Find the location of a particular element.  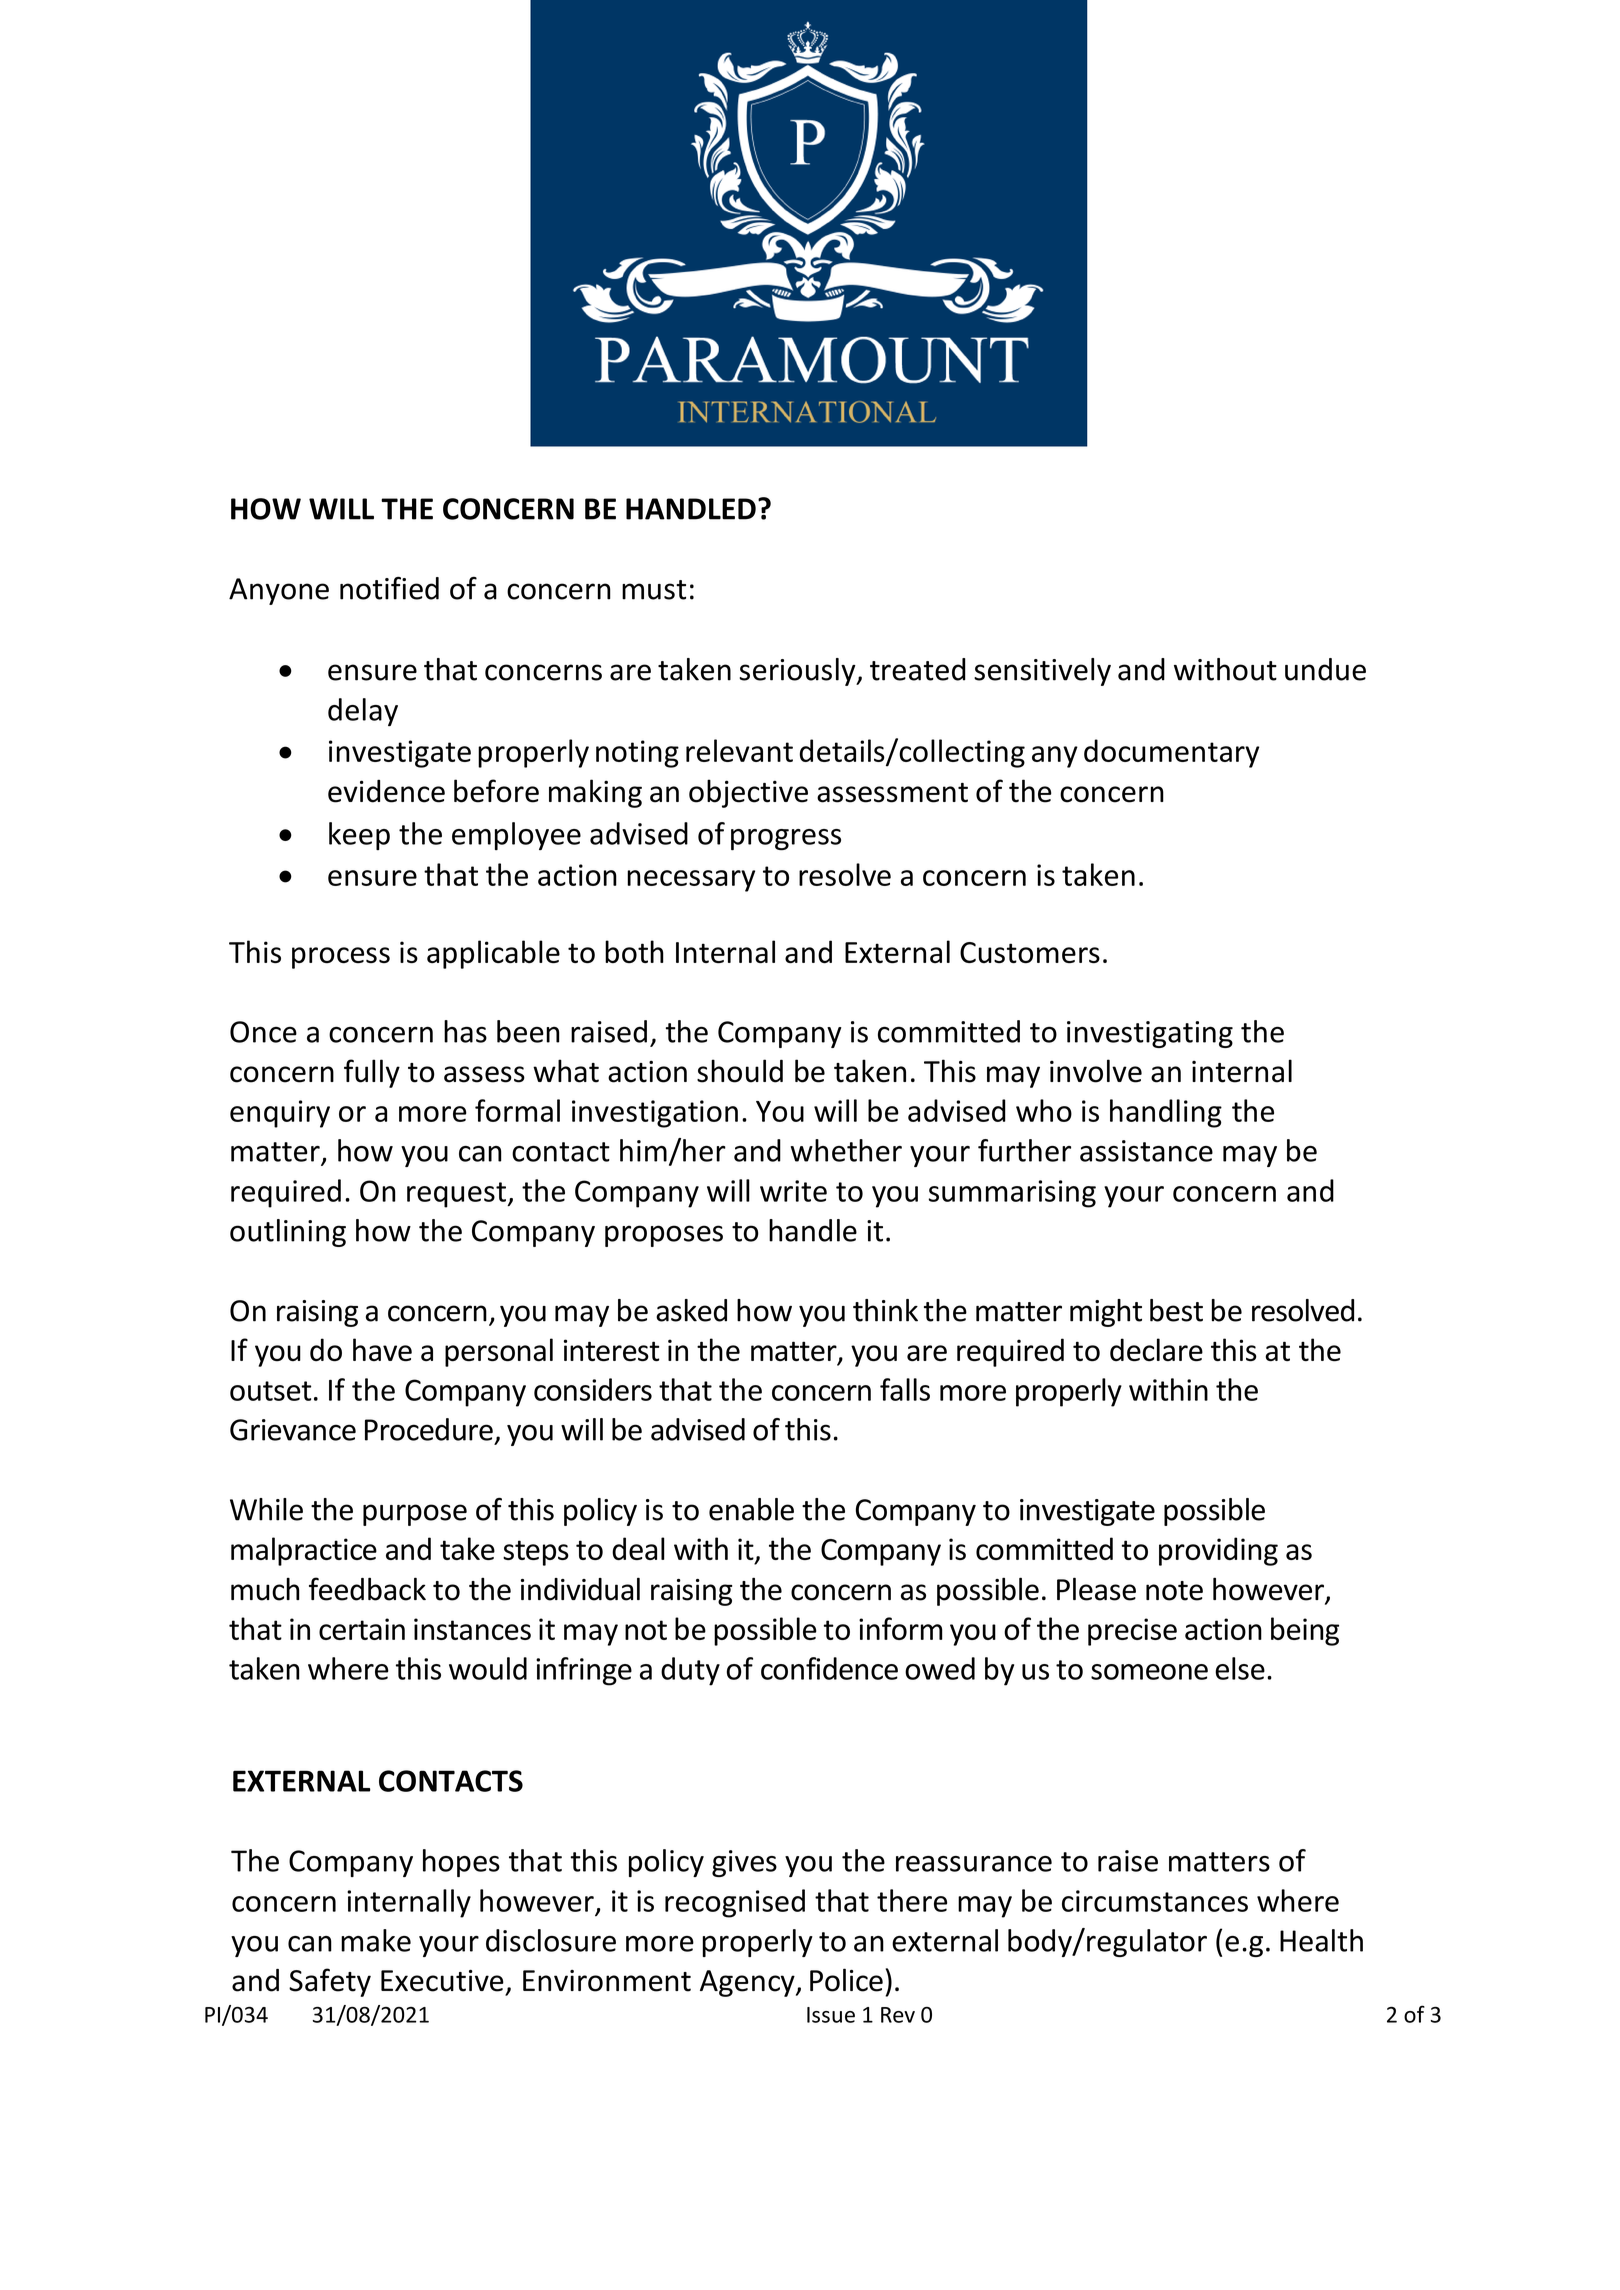

think is located at coordinates (885, 1310).
